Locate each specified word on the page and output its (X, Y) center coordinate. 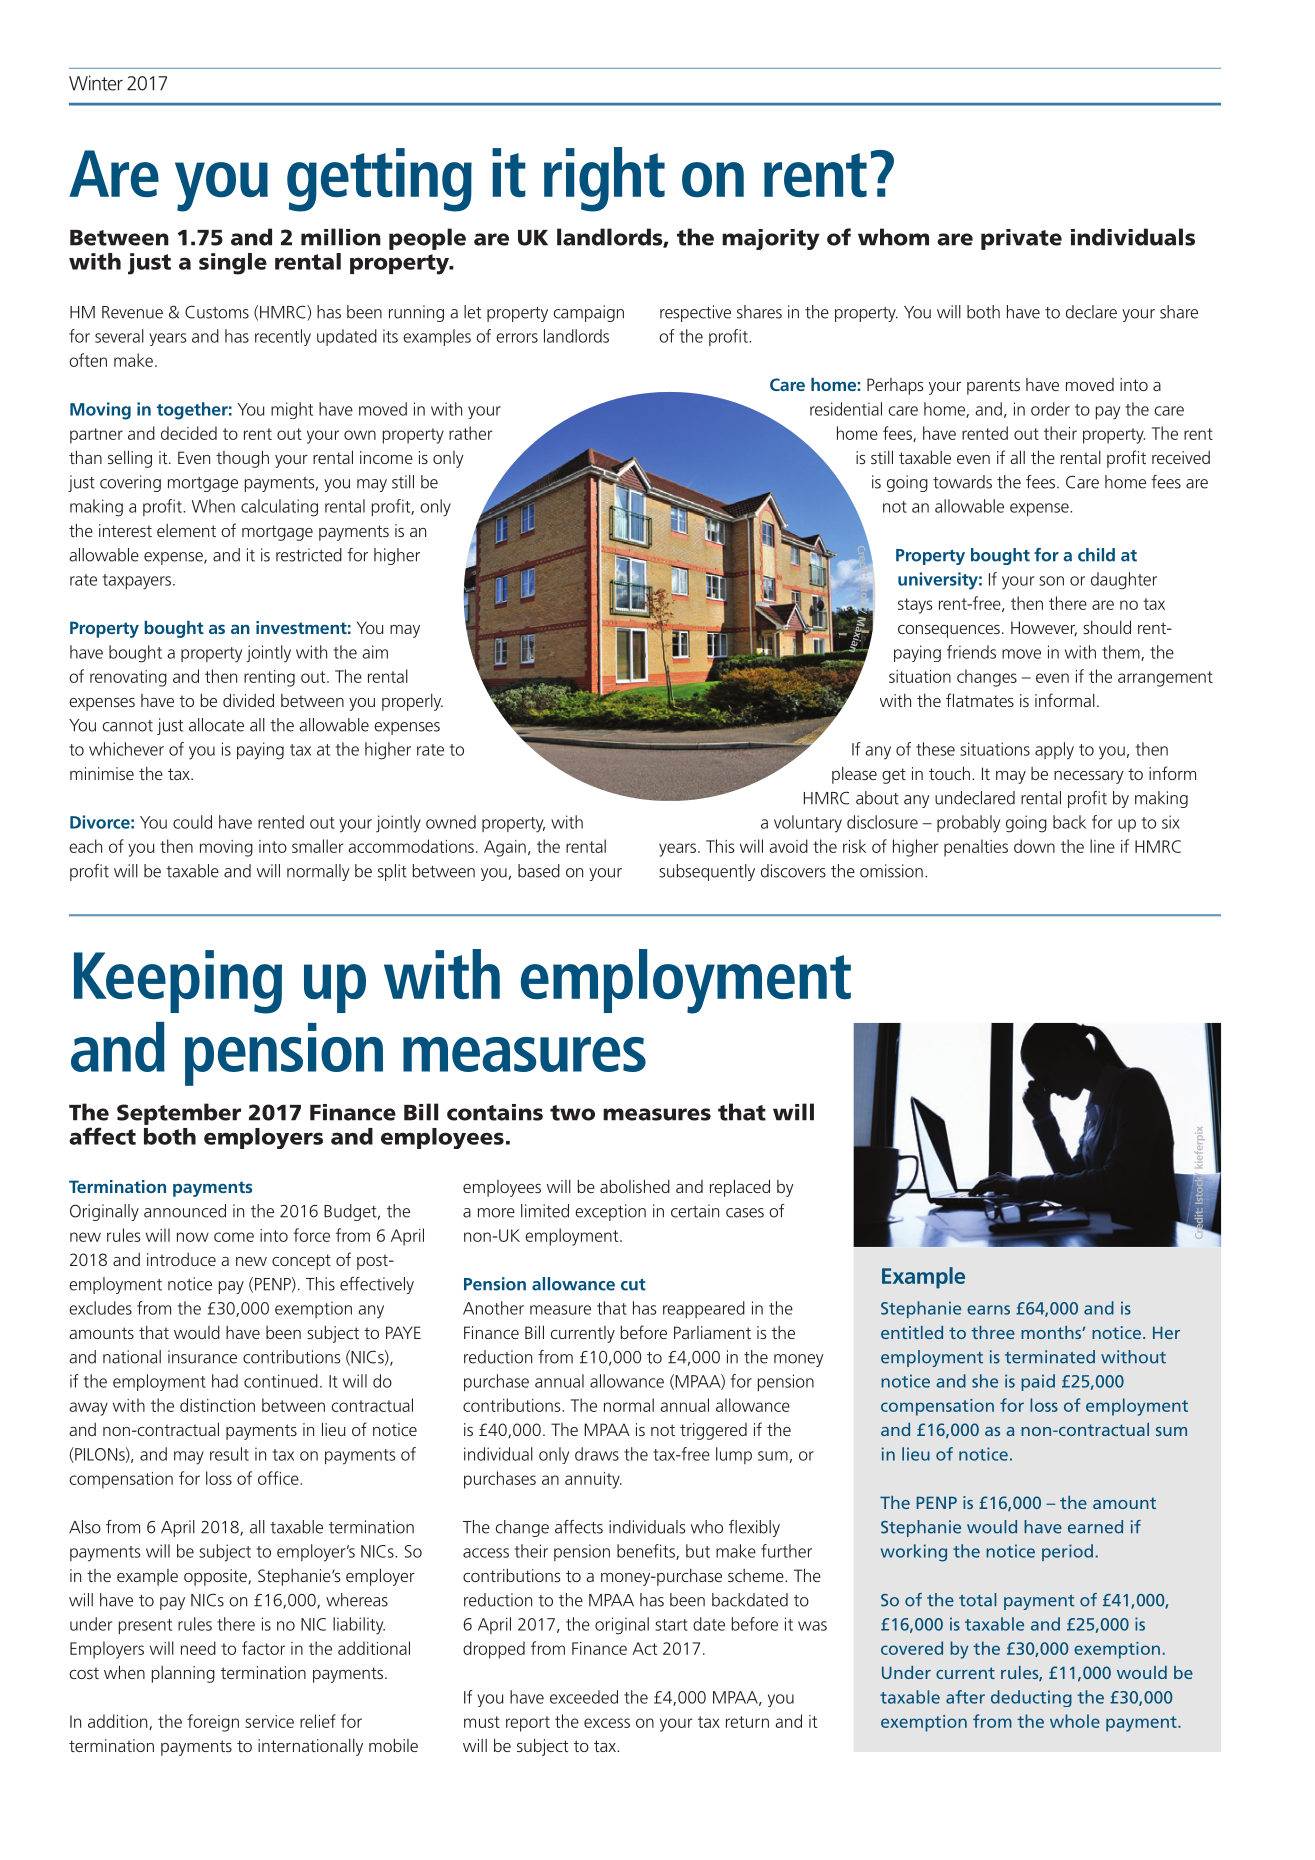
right (604, 179)
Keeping (178, 982)
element (186, 530)
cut (633, 1285)
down (1034, 846)
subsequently (707, 872)
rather (471, 433)
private (1021, 239)
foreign (213, 1723)
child (1096, 555)
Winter (96, 83)
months (1052, 1332)
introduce (181, 1259)
